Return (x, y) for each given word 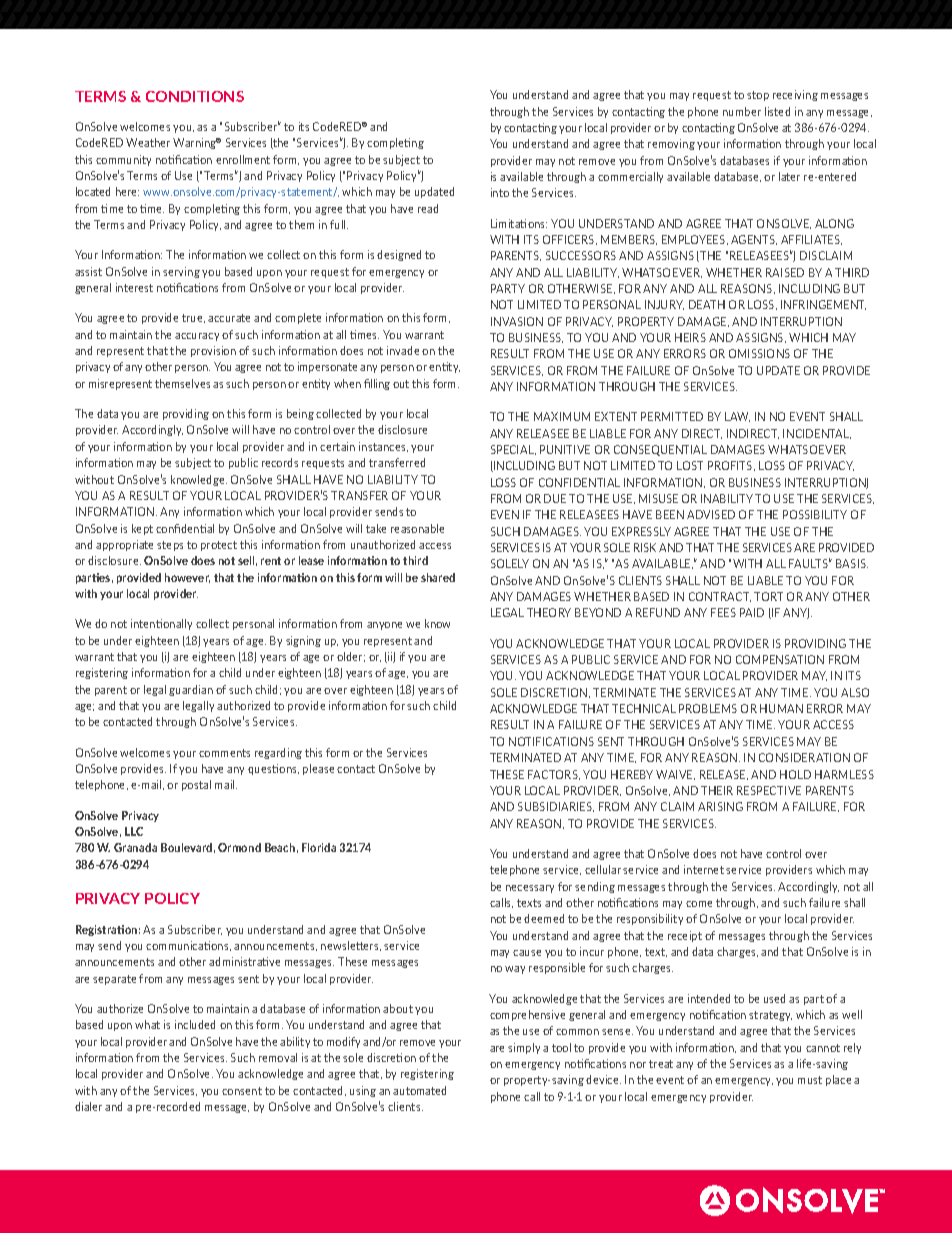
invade (403, 350)
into (500, 192)
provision (213, 351)
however (187, 578)
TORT (768, 596)
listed (777, 111)
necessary (530, 889)
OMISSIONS (759, 353)
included (195, 1024)
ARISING (720, 806)
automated (419, 1090)
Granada (135, 847)
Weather (148, 142)
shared (438, 577)
